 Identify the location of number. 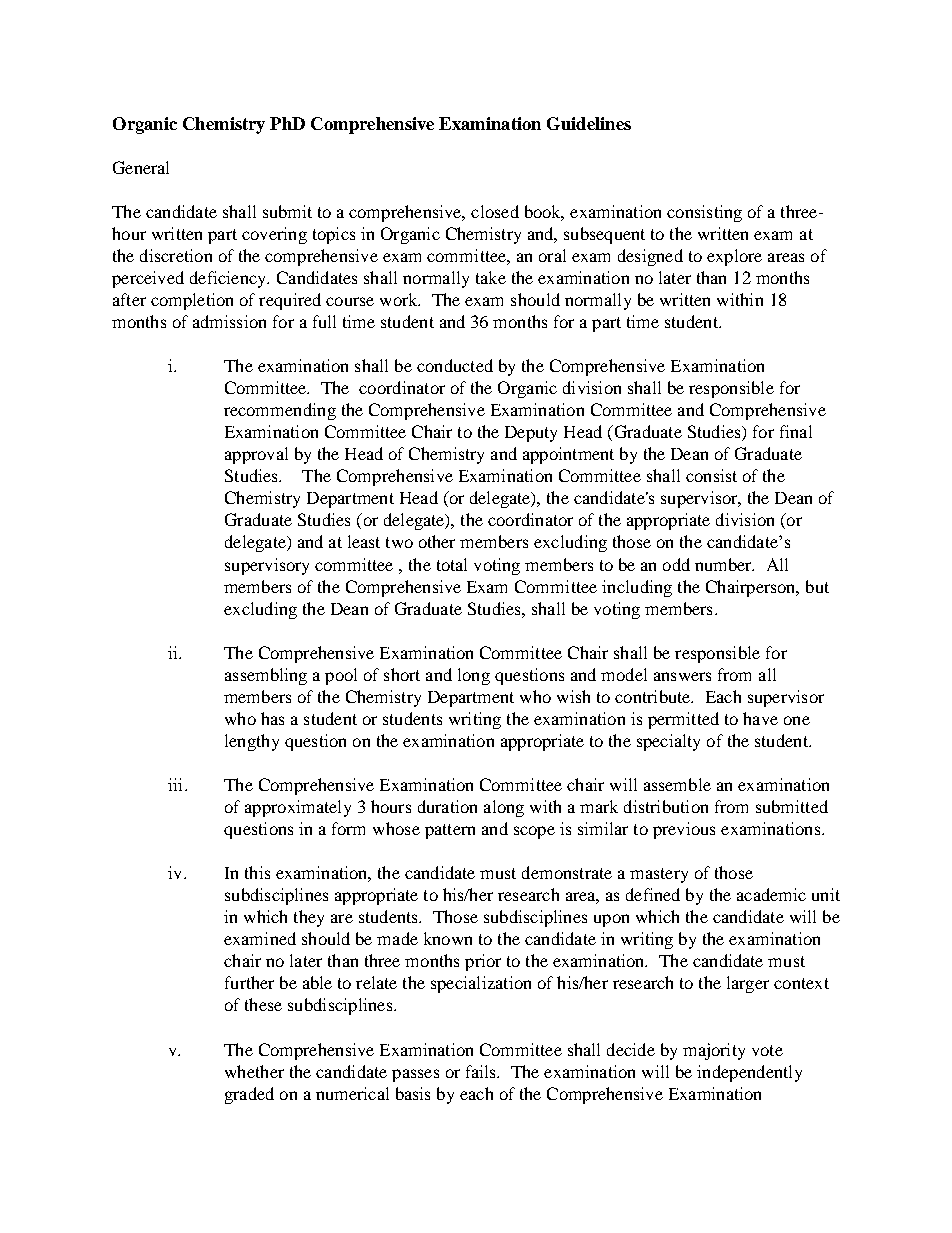
(724, 564).
